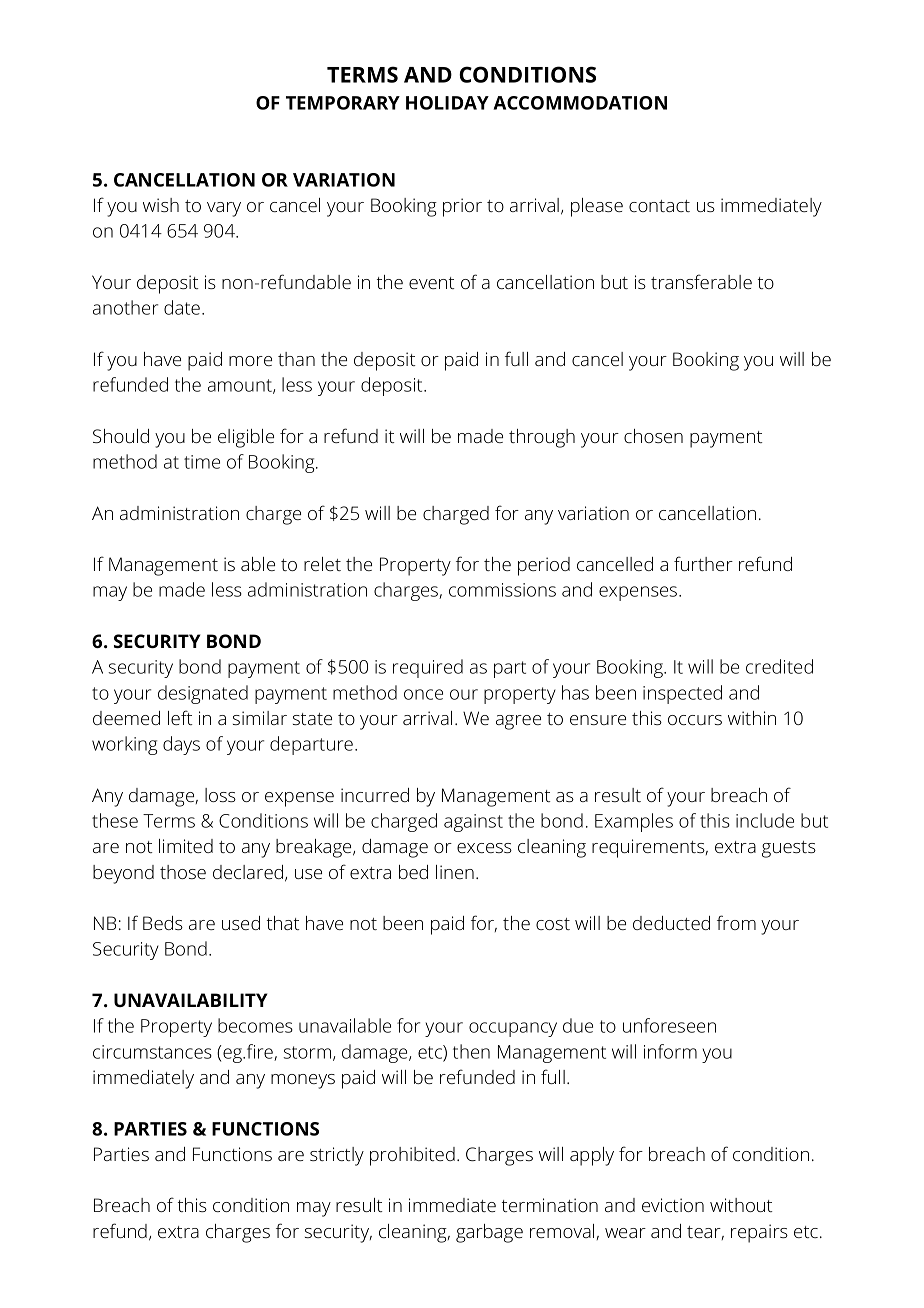  What do you see at coordinates (741, 1205) in the document?
I see `without` at bounding box center [741, 1205].
